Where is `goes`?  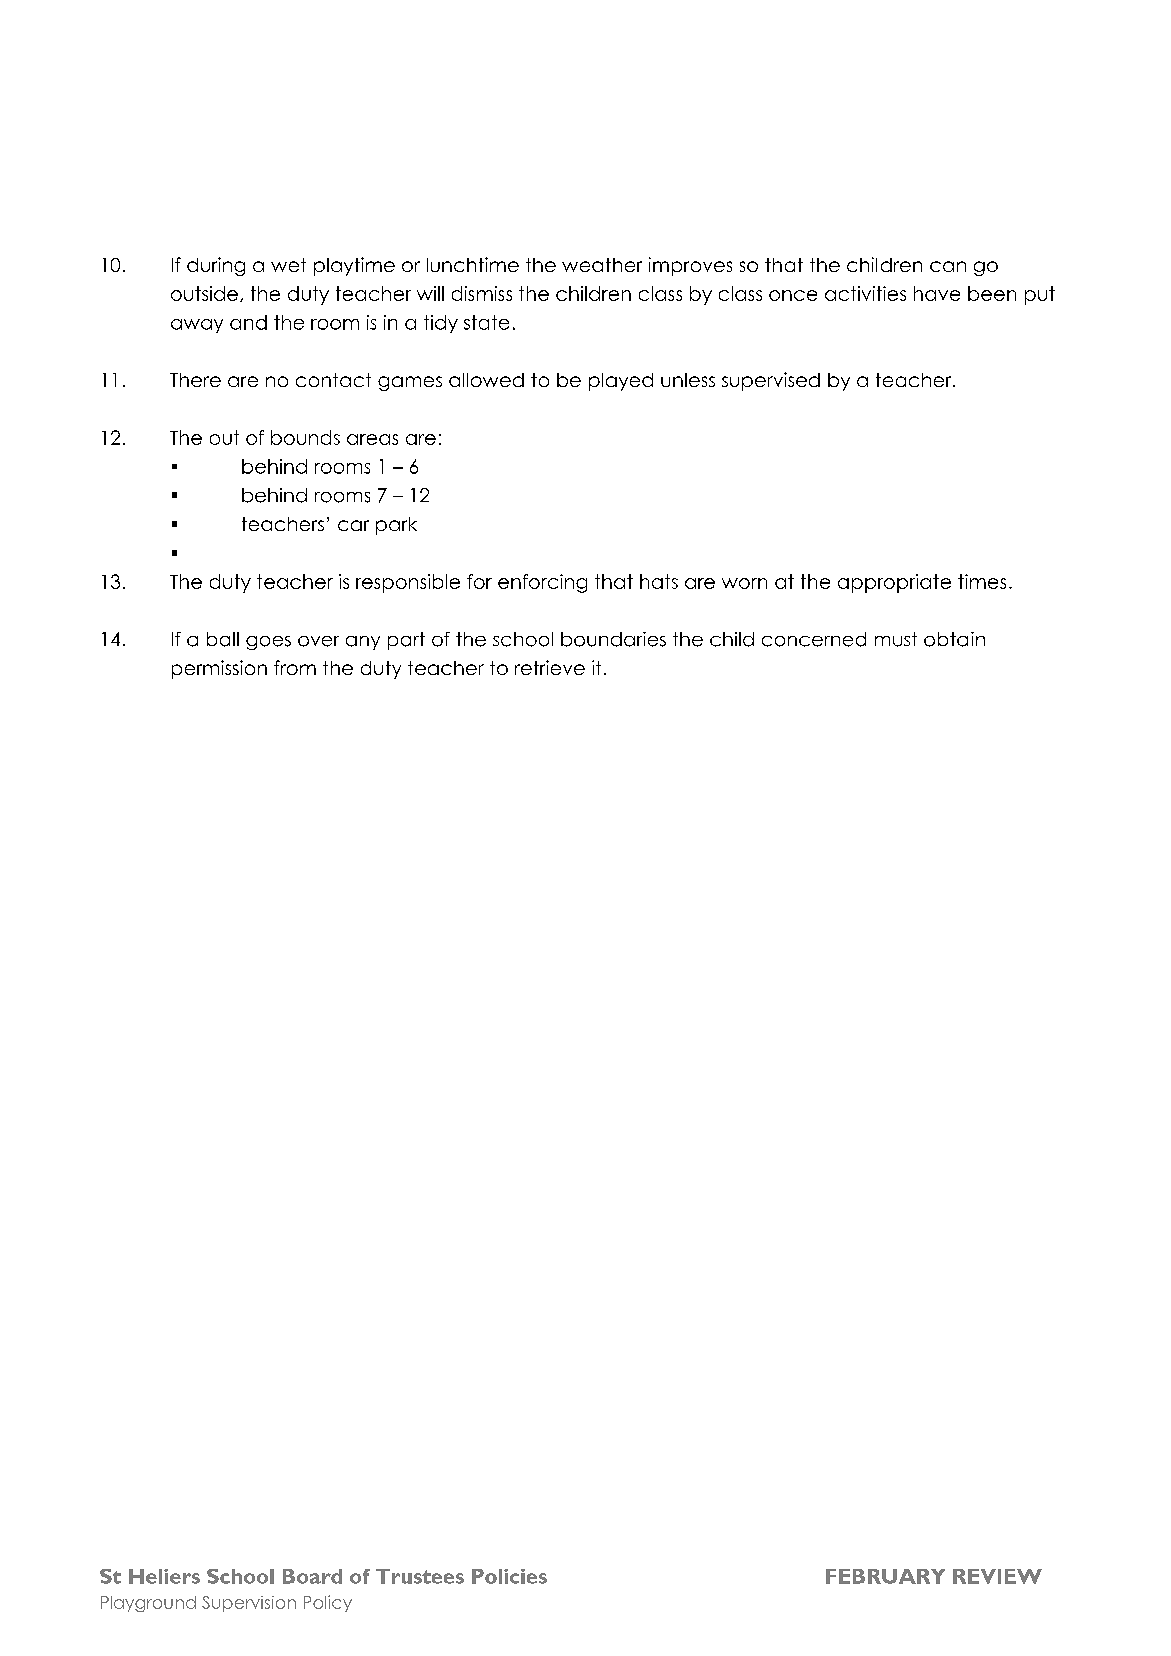
goes is located at coordinates (268, 643).
